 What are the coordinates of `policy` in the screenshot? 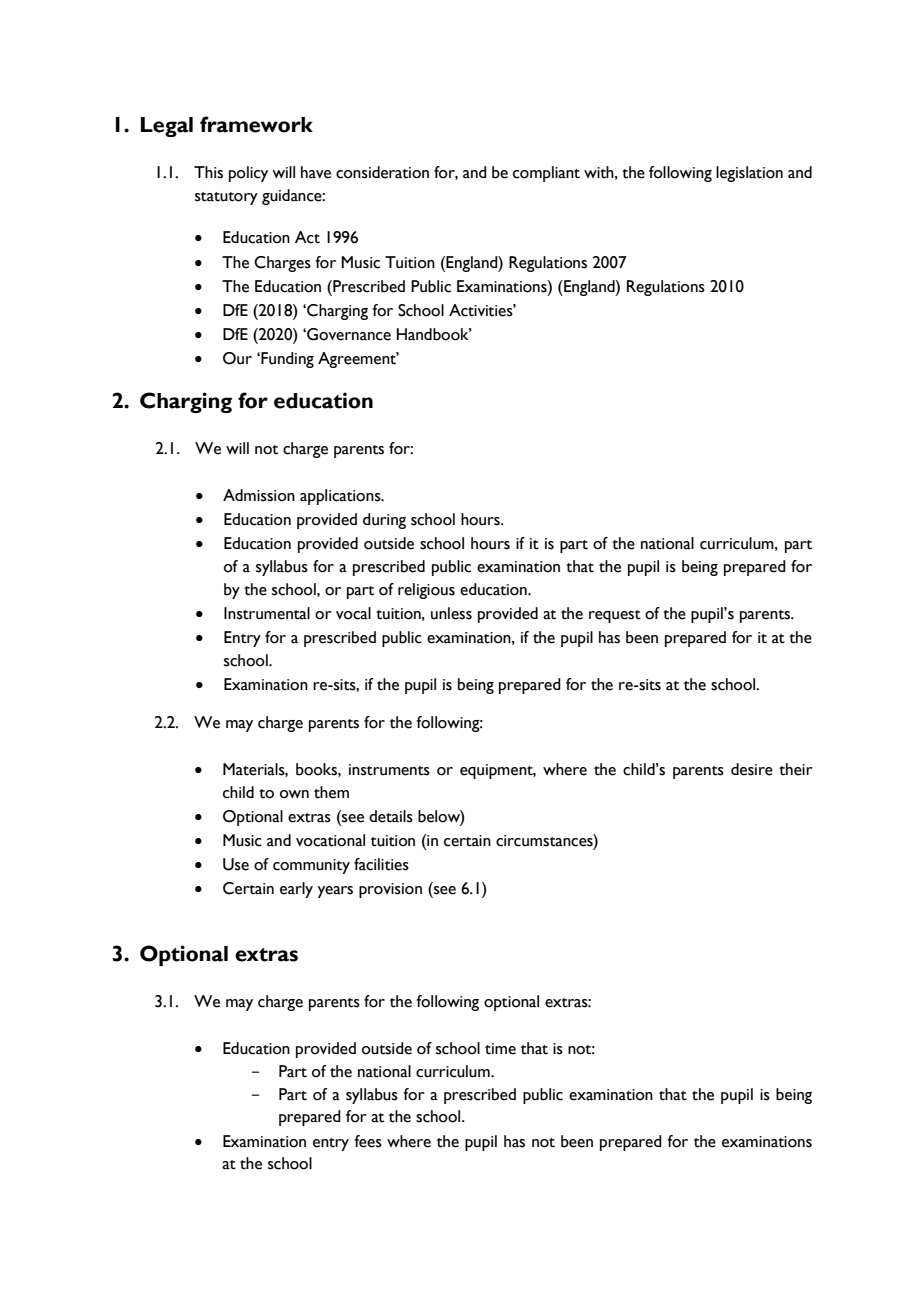 It's located at (248, 174).
